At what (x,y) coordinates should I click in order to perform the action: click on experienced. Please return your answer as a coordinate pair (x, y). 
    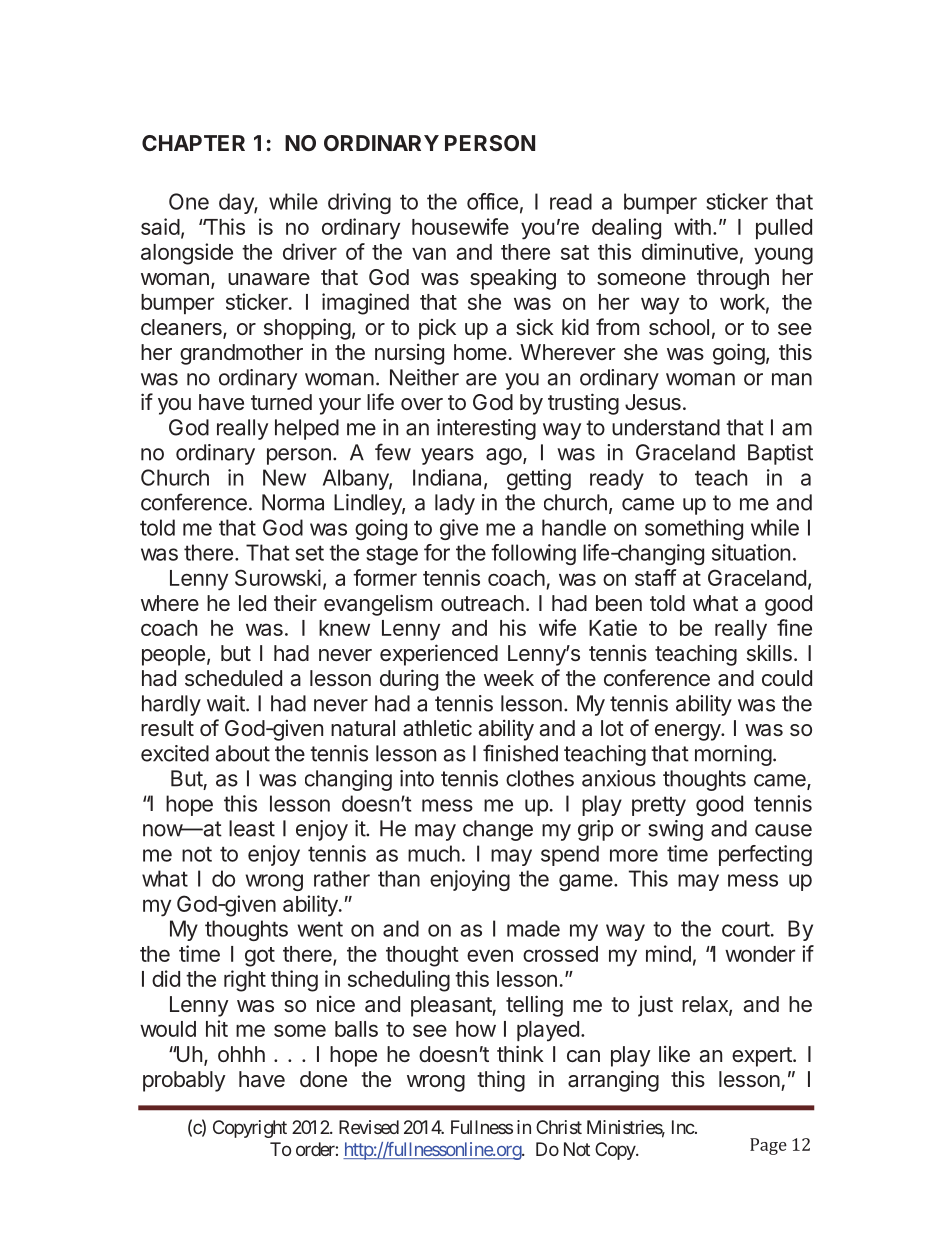
    Looking at the image, I should click on (439, 655).
